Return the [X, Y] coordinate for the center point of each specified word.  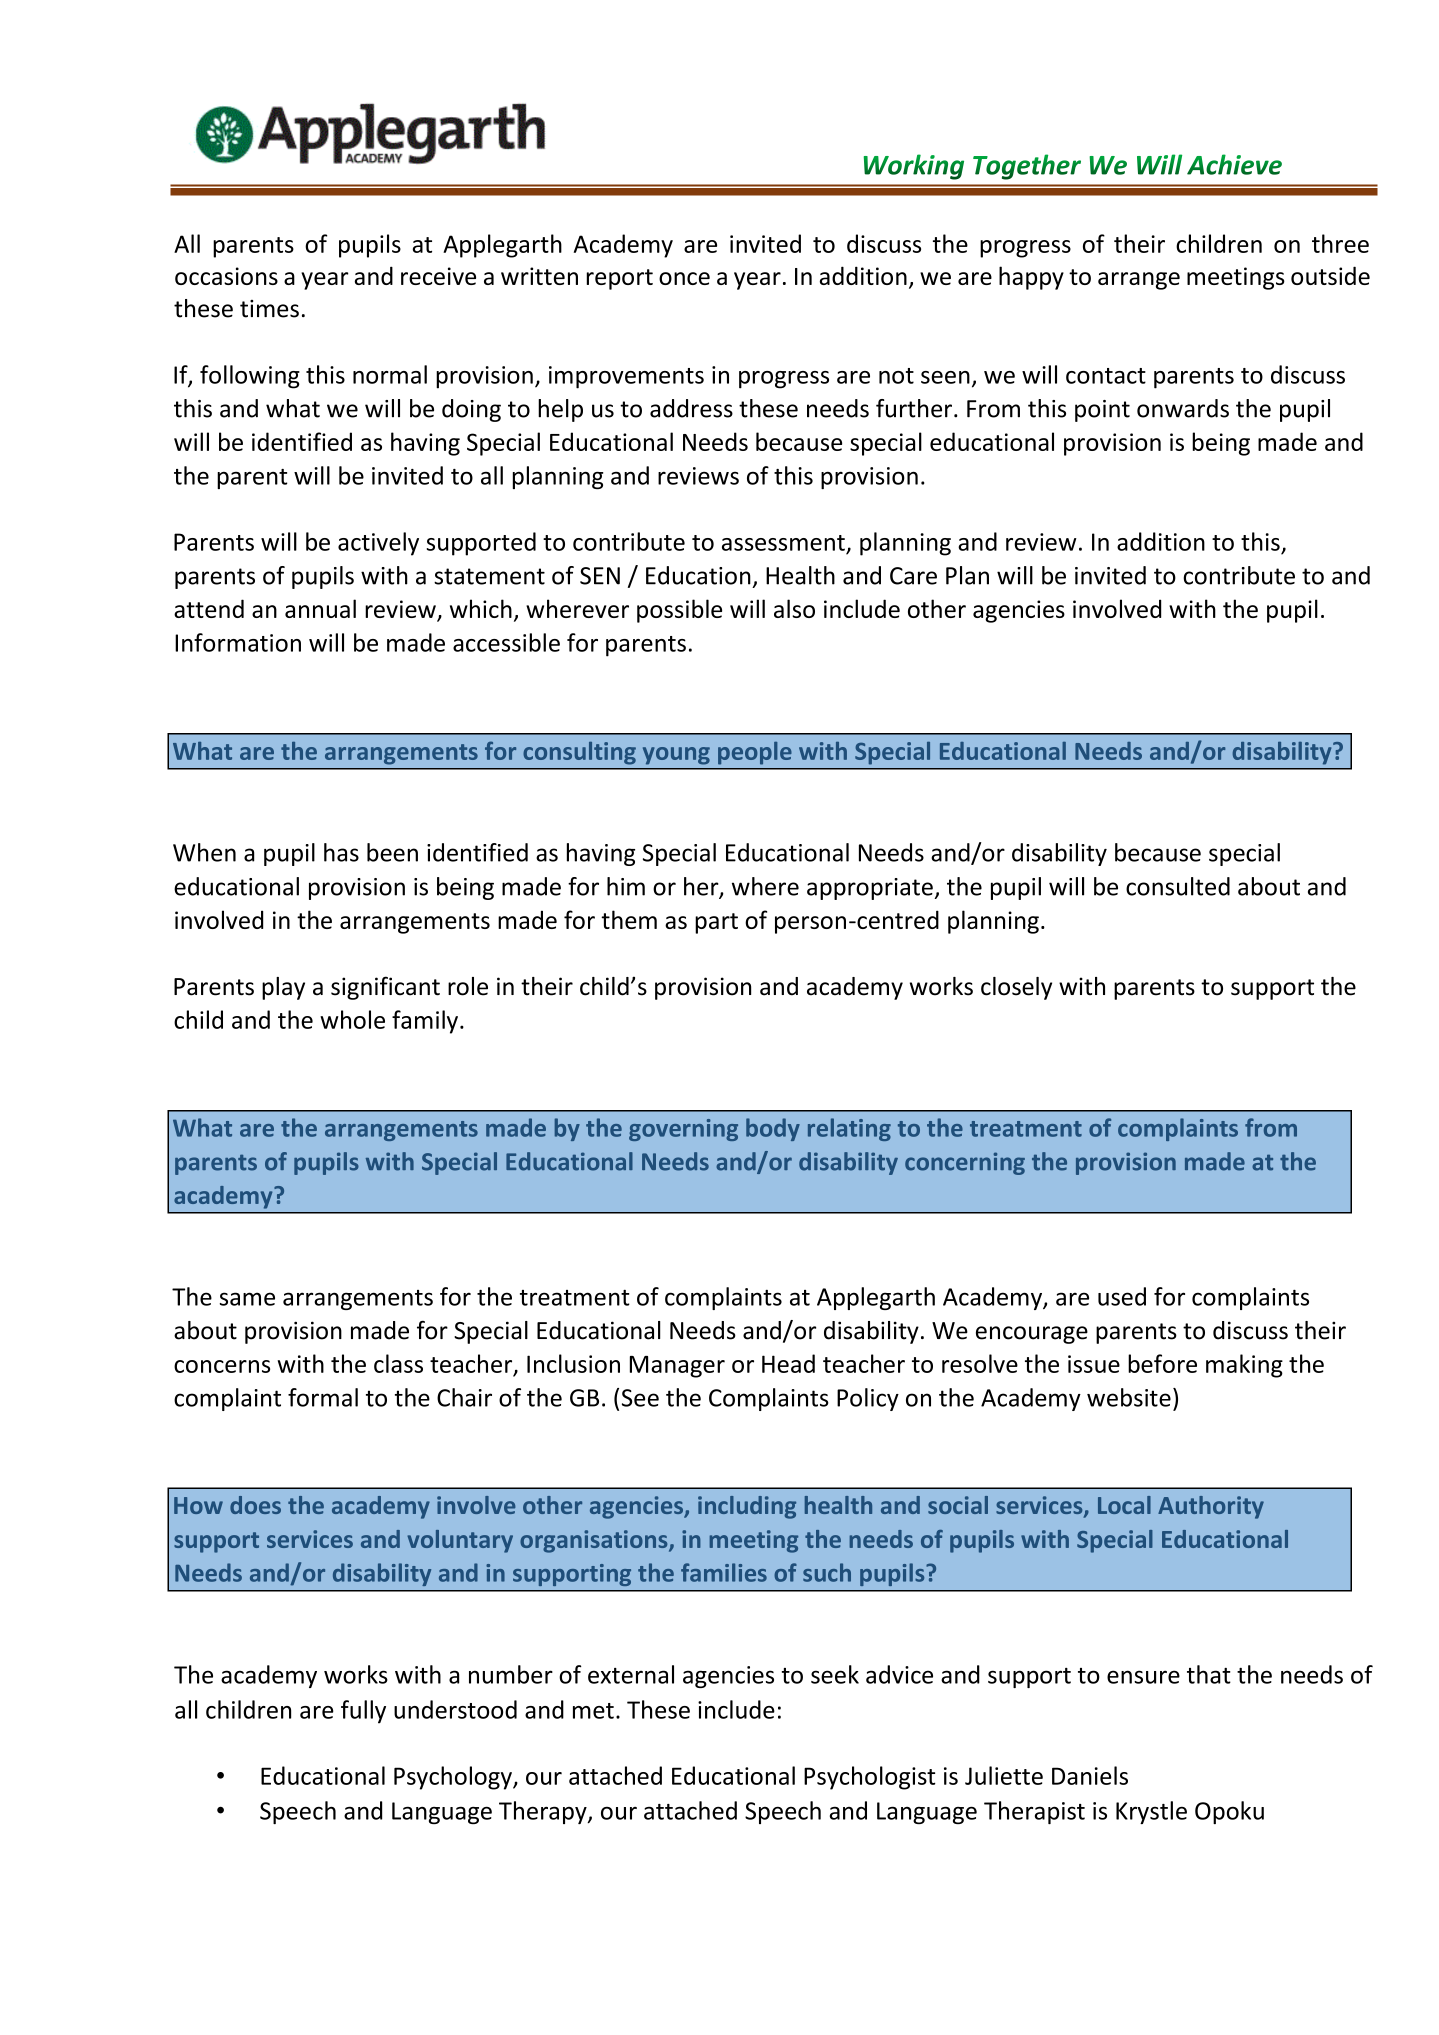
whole [352, 1019]
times [269, 309]
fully [363, 1712]
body [773, 1129]
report [619, 279]
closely [1016, 988]
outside [1330, 275]
